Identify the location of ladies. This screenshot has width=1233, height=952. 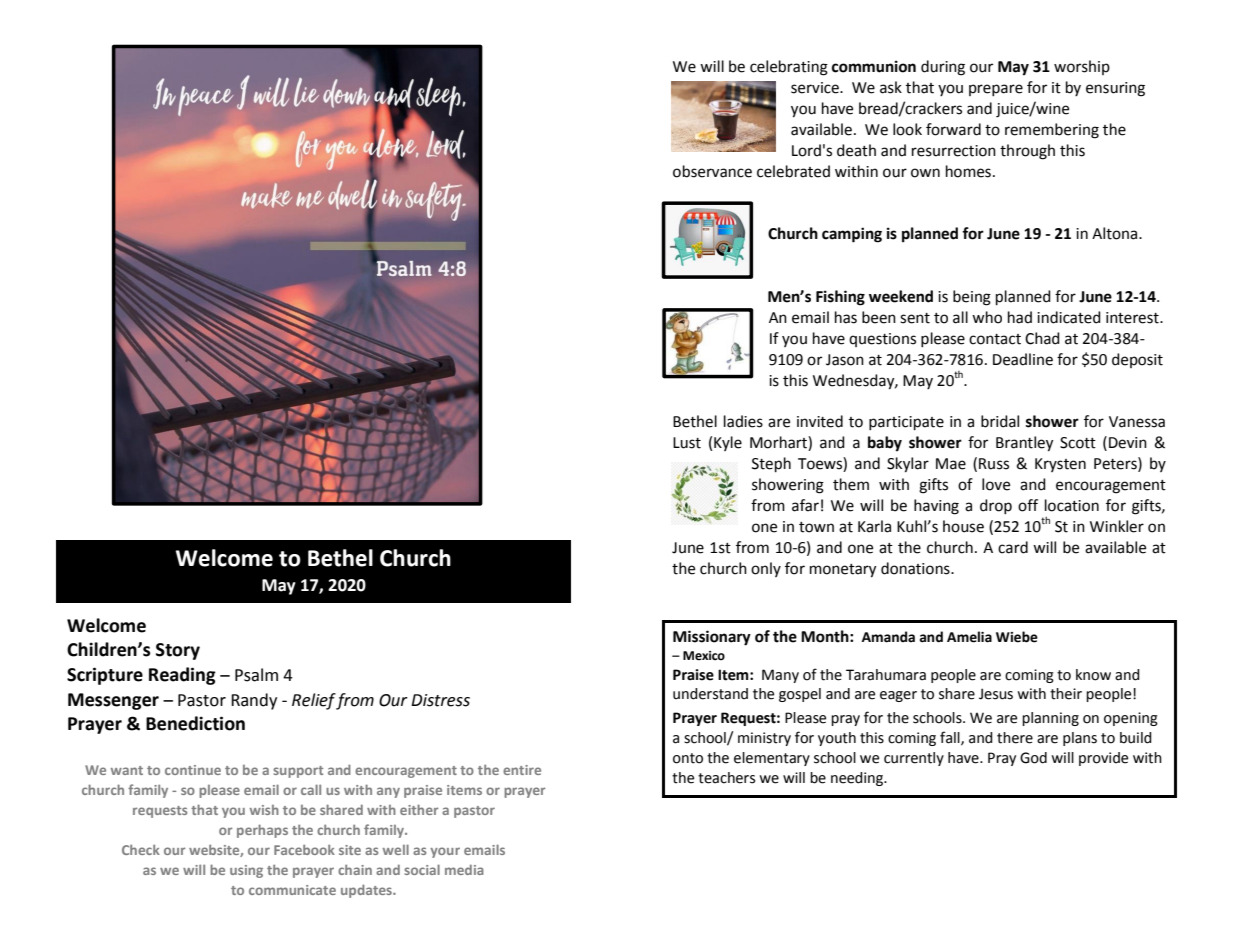
(743, 421).
